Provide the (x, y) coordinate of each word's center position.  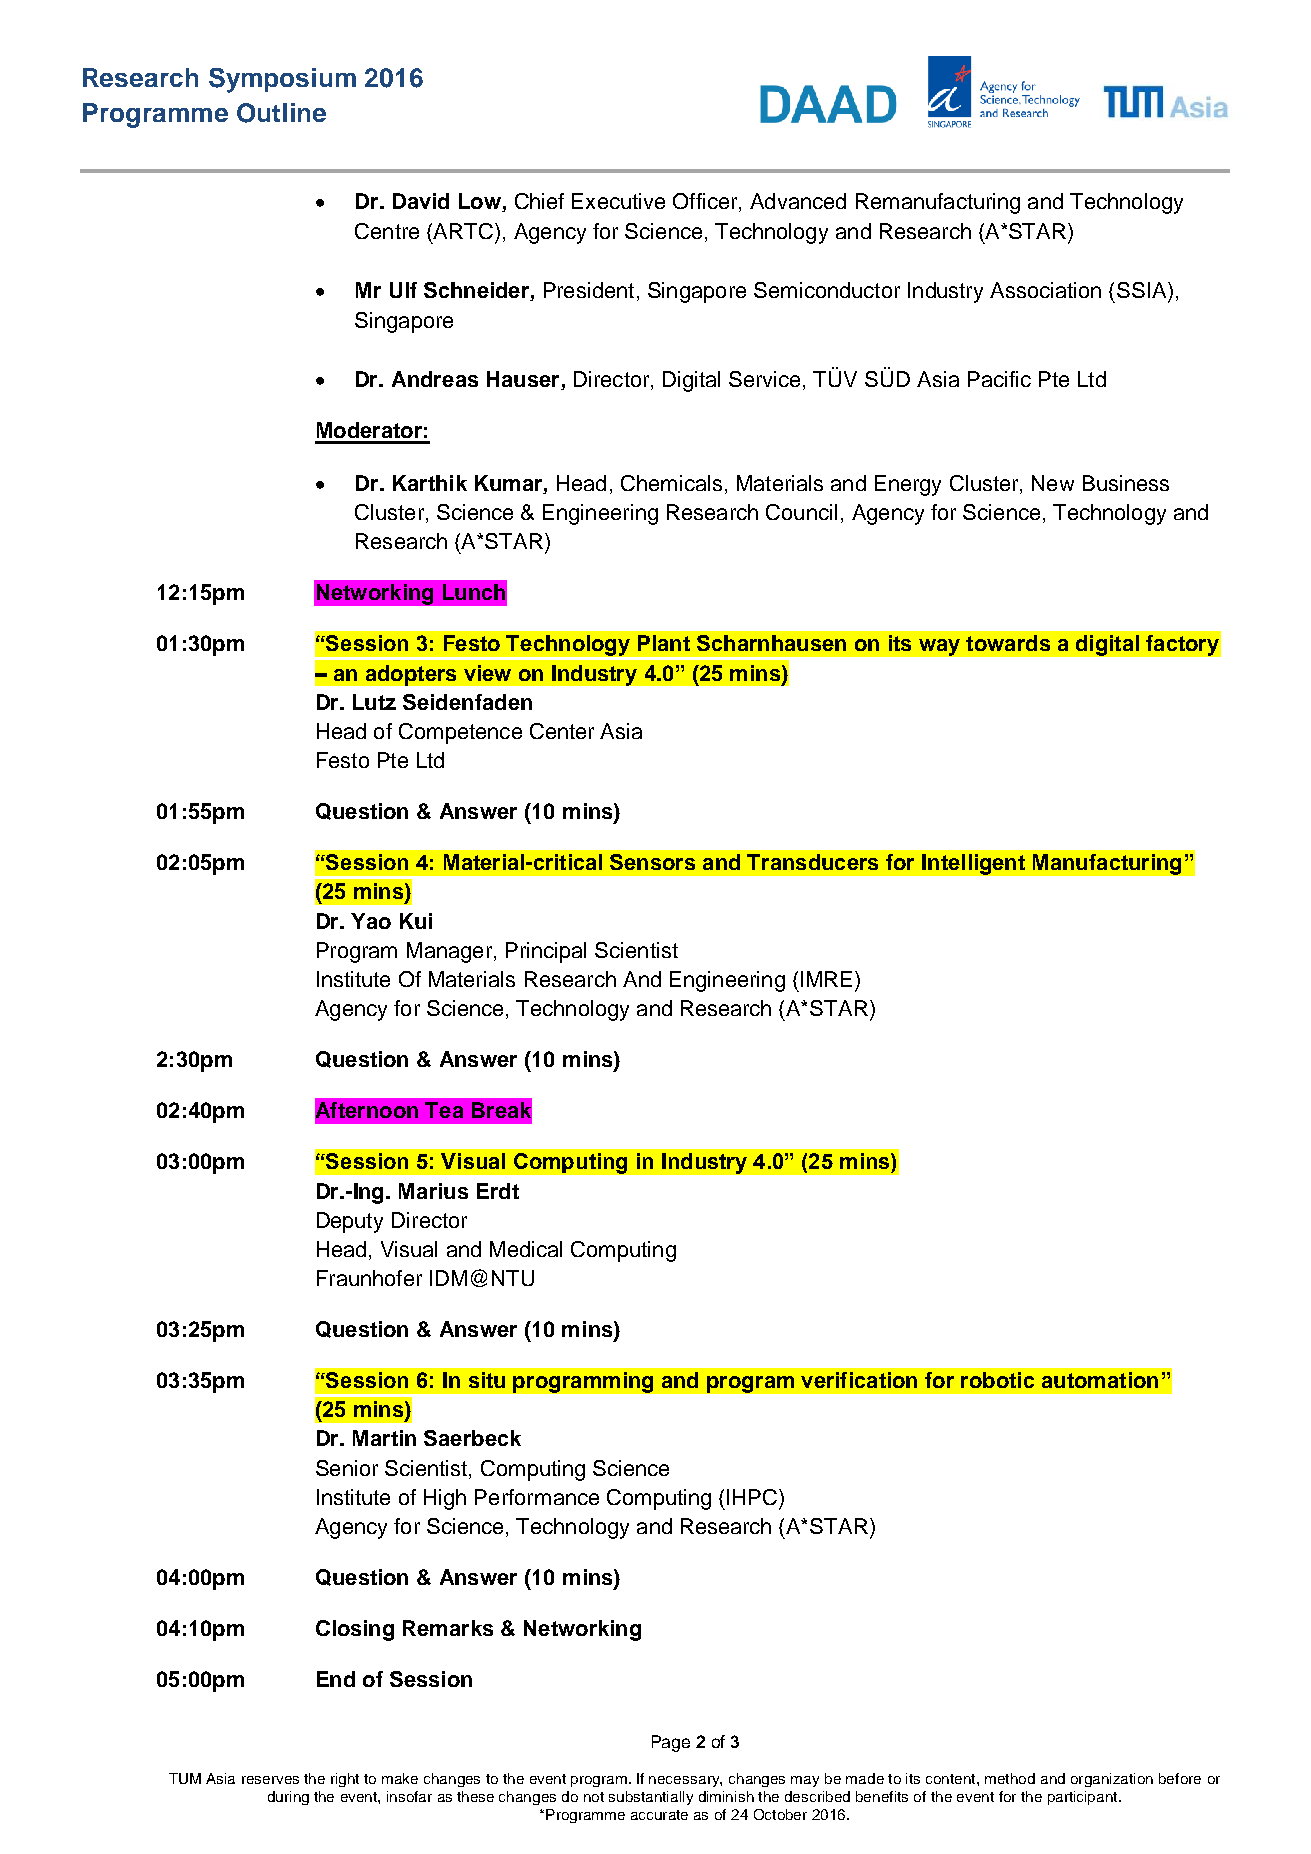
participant (1084, 1798)
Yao (371, 921)
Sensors (652, 862)
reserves (270, 1780)
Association (1045, 290)
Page (671, 1743)
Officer (706, 202)
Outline (281, 113)
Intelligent (973, 864)
